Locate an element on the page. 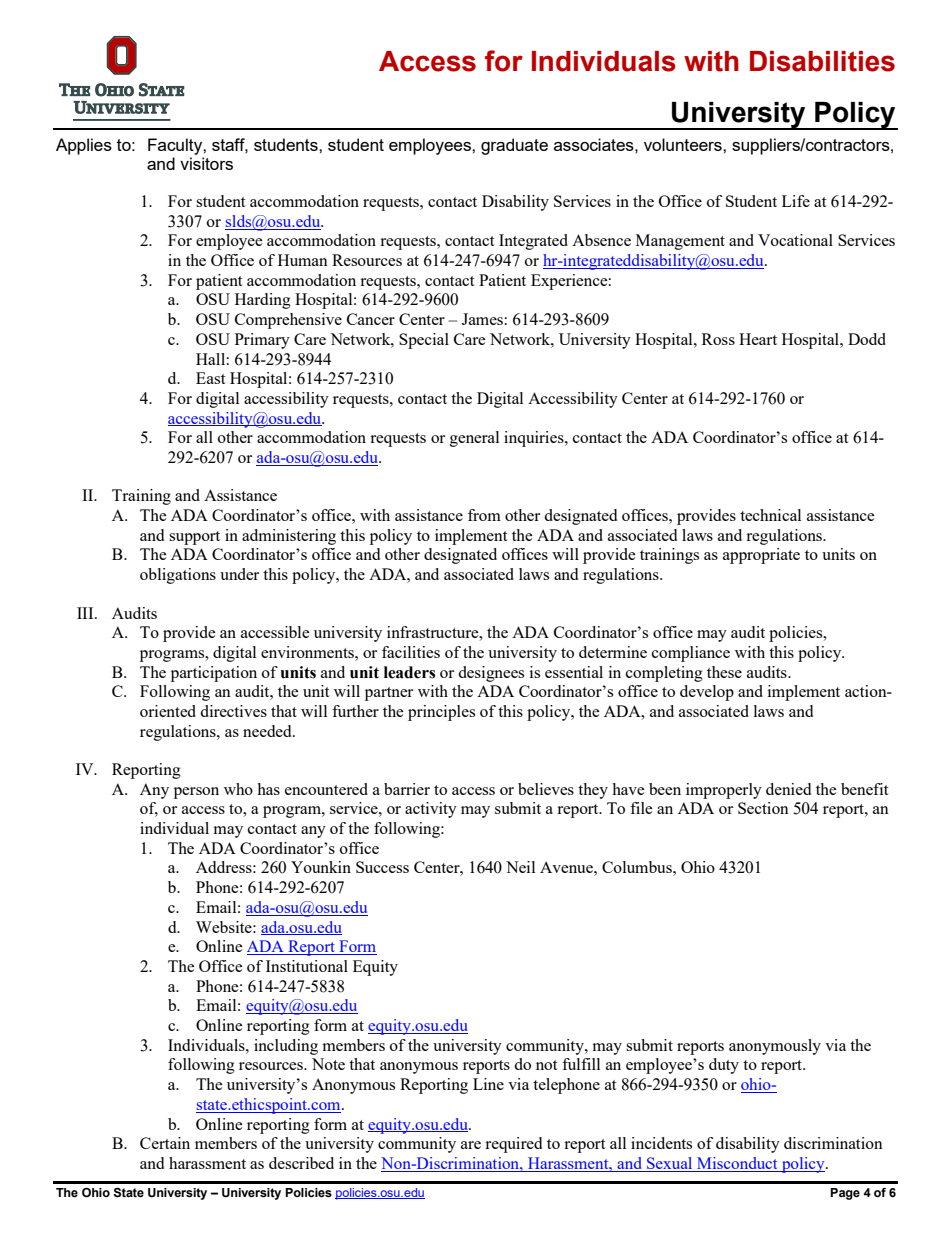  East is located at coordinates (210, 378).
